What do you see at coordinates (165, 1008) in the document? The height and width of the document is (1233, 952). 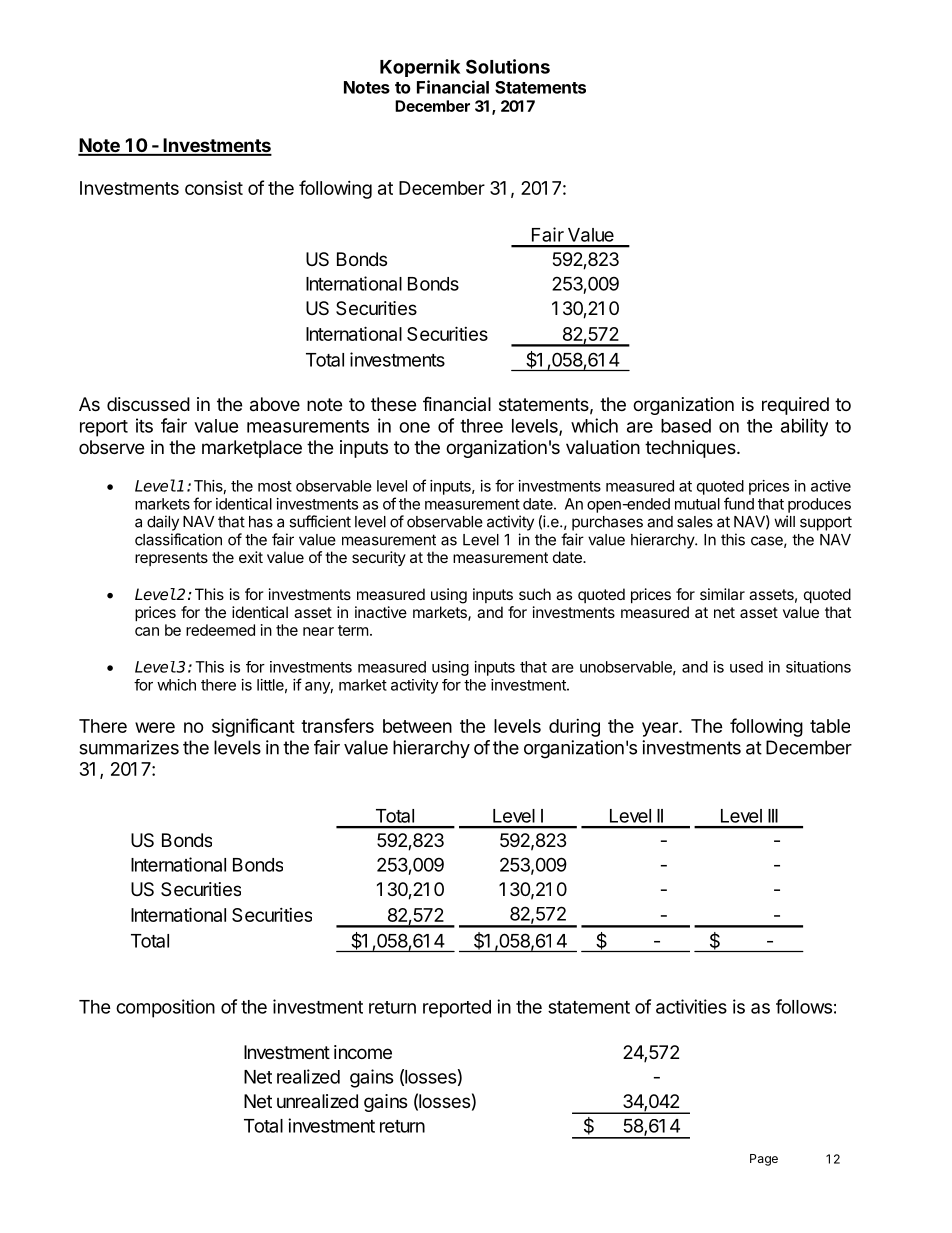 I see `composition` at bounding box center [165, 1008].
